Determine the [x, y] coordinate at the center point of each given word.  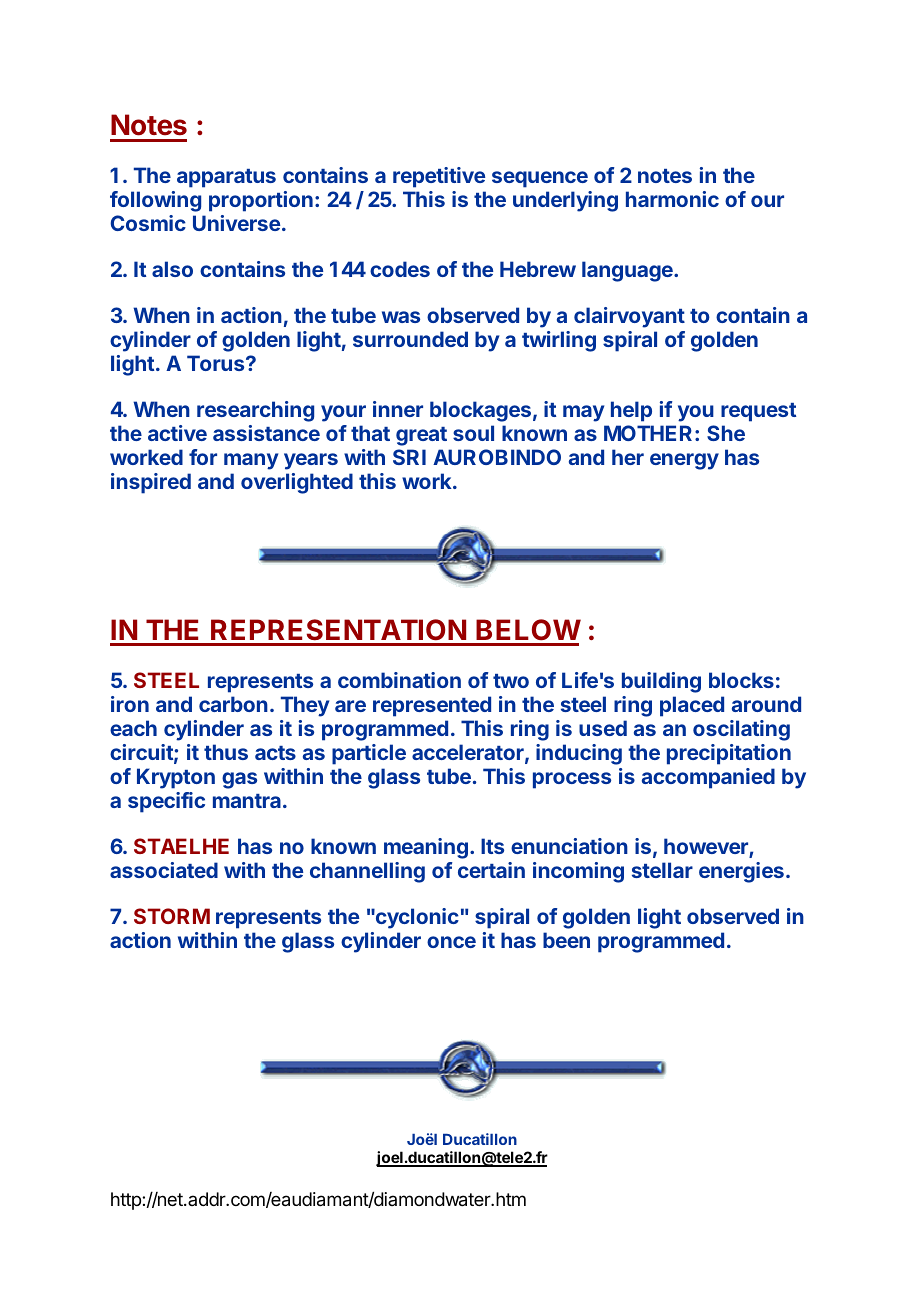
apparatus [226, 178]
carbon [233, 704]
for [203, 457]
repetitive [439, 177]
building [661, 682]
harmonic [672, 199]
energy [684, 461]
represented [432, 706]
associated [164, 870]
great [421, 436]
